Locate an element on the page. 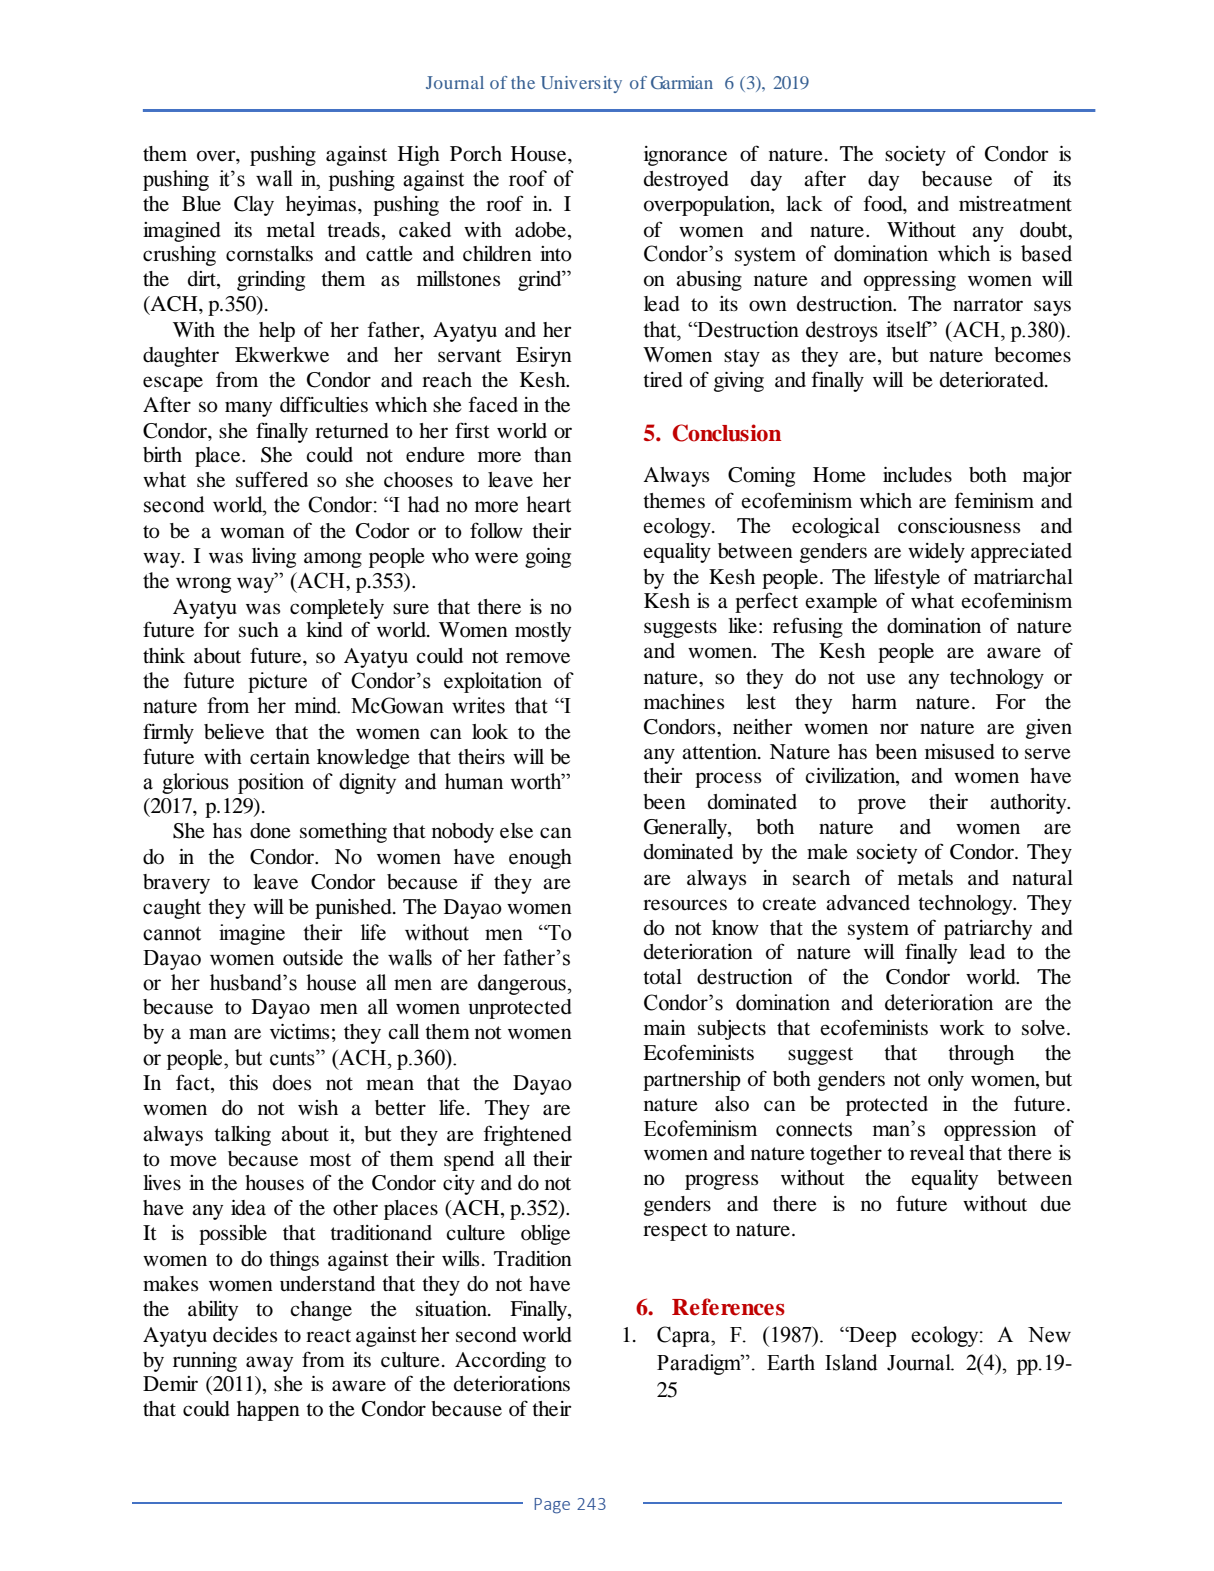 This image has height=1571, width=1214. mistreatment is located at coordinates (1015, 204).
